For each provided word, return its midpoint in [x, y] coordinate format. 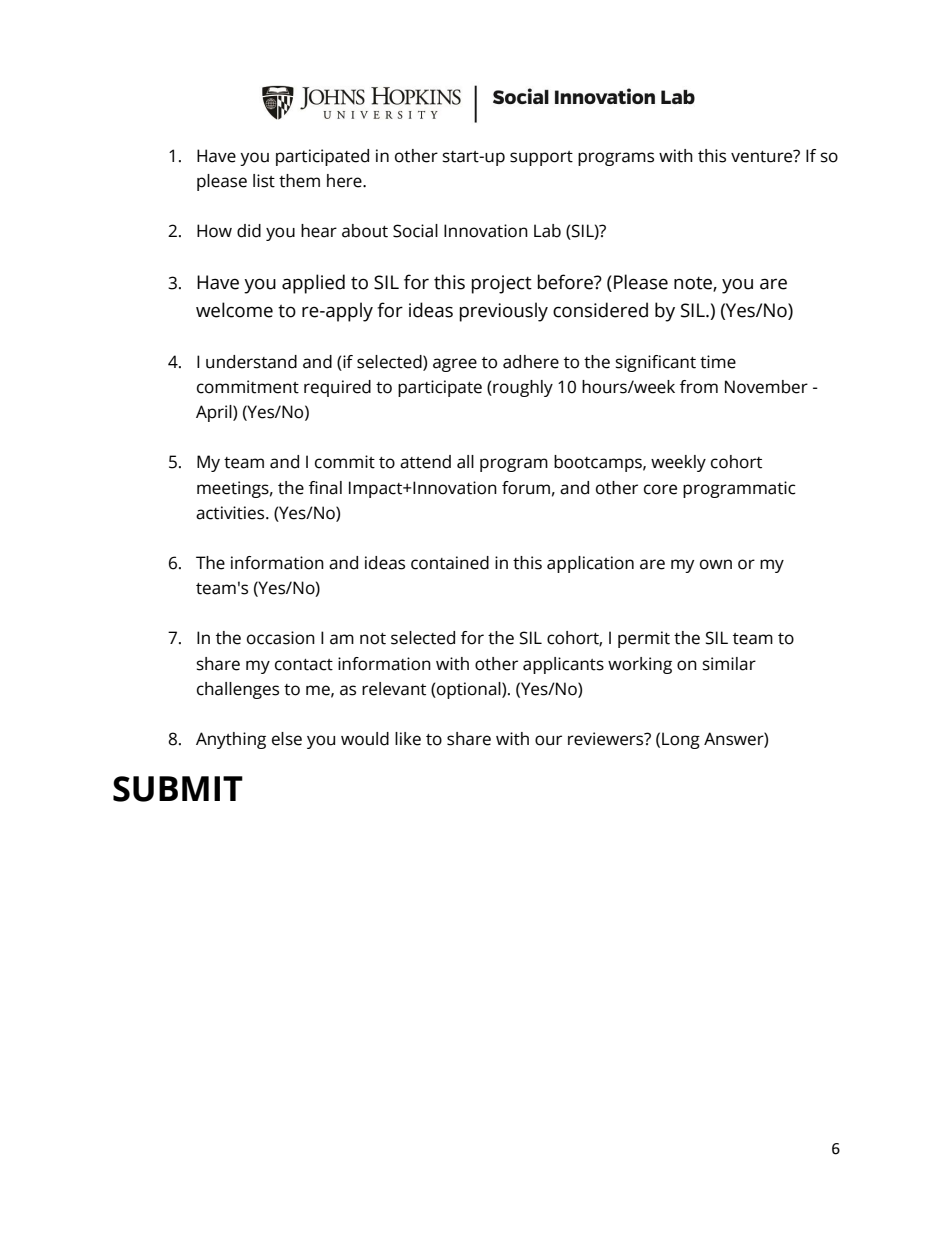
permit [644, 639]
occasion [281, 638]
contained [450, 563]
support [541, 158]
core [660, 489]
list [264, 181]
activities [231, 513]
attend [425, 462]
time [718, 362]
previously [504, 312]
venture [763, 156]
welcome [234, 310]
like [408, 739]
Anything [231, 740]
